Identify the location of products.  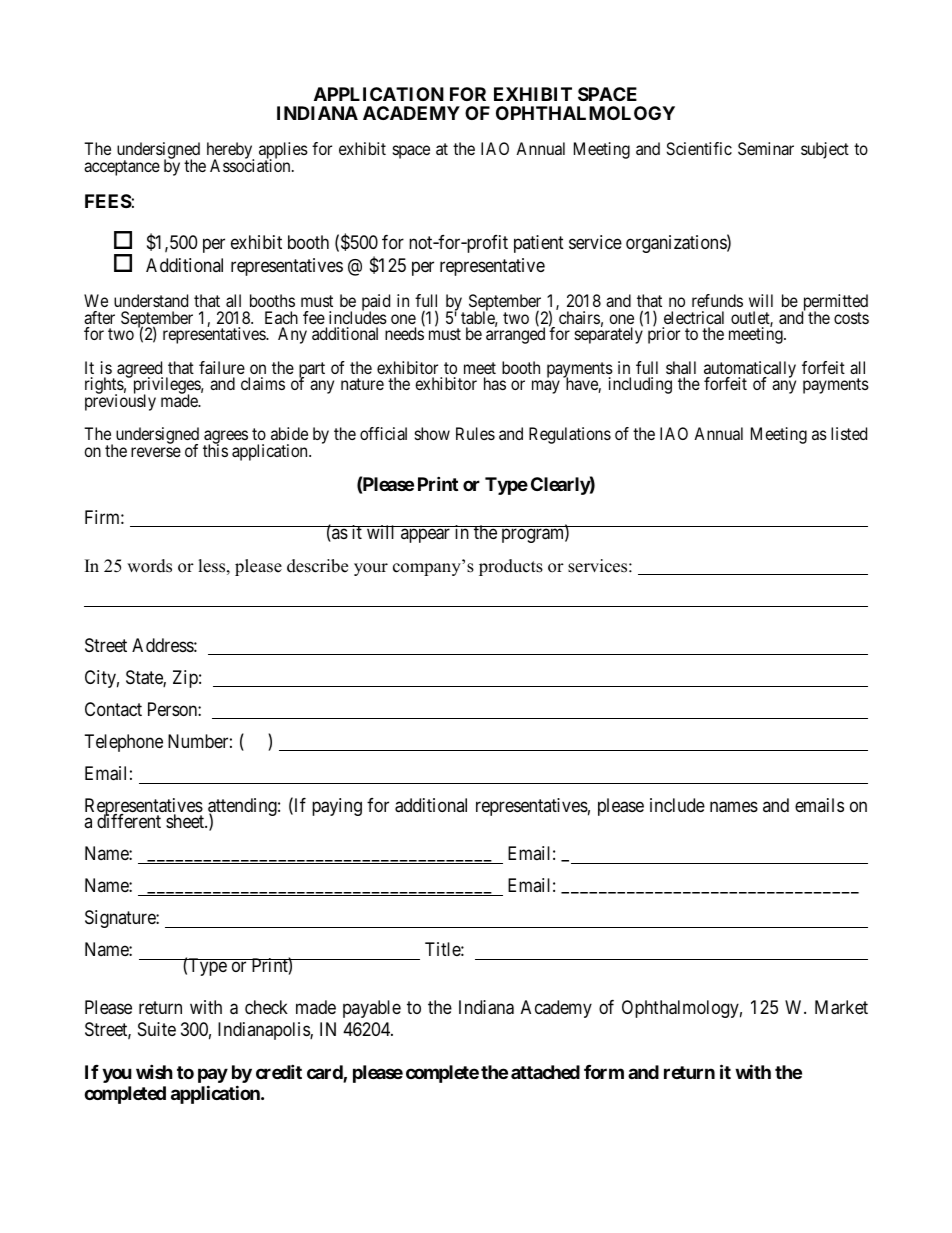
(511, 567).
